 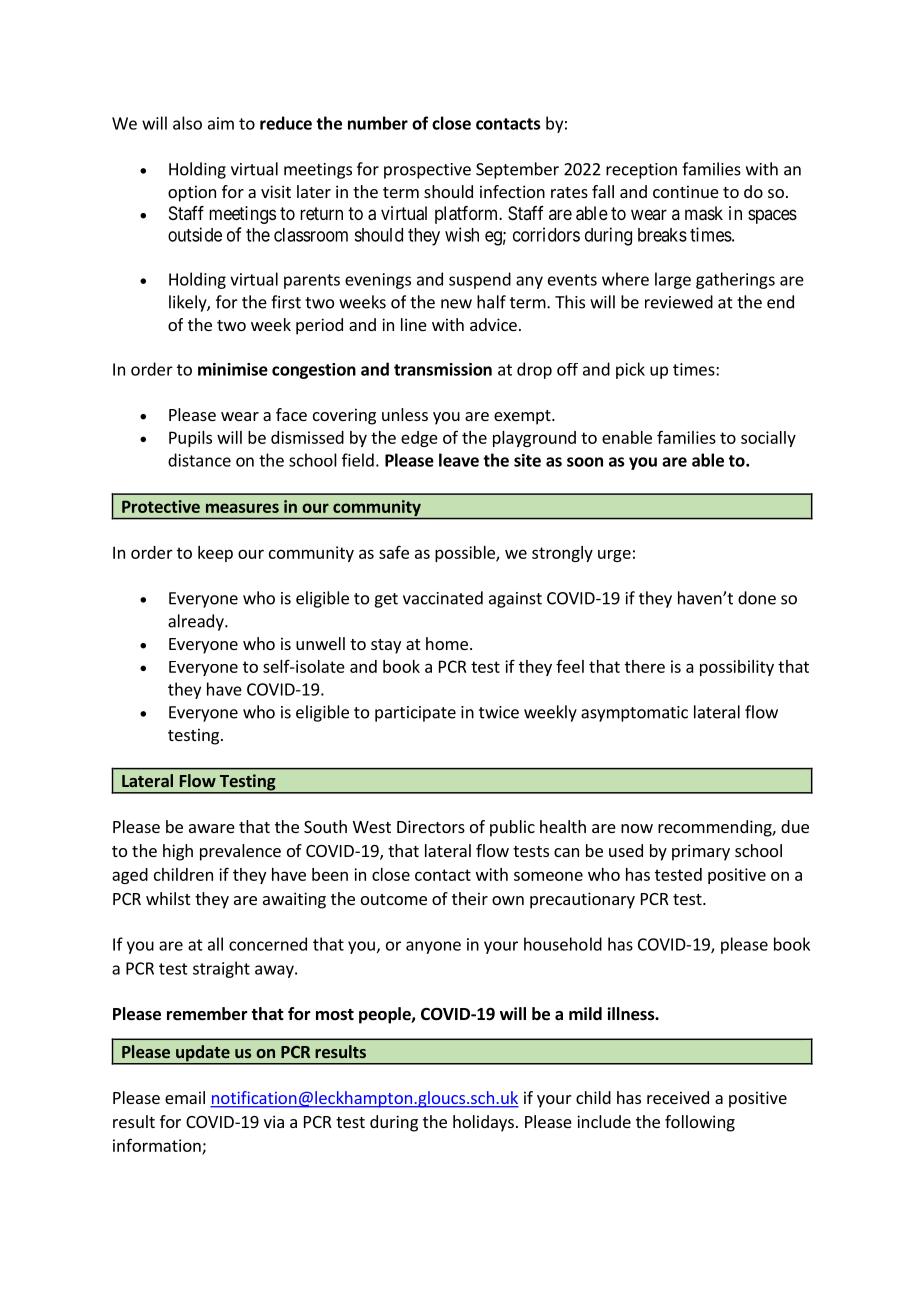 I want to click on prevalence, so click(x=240, y=852).
